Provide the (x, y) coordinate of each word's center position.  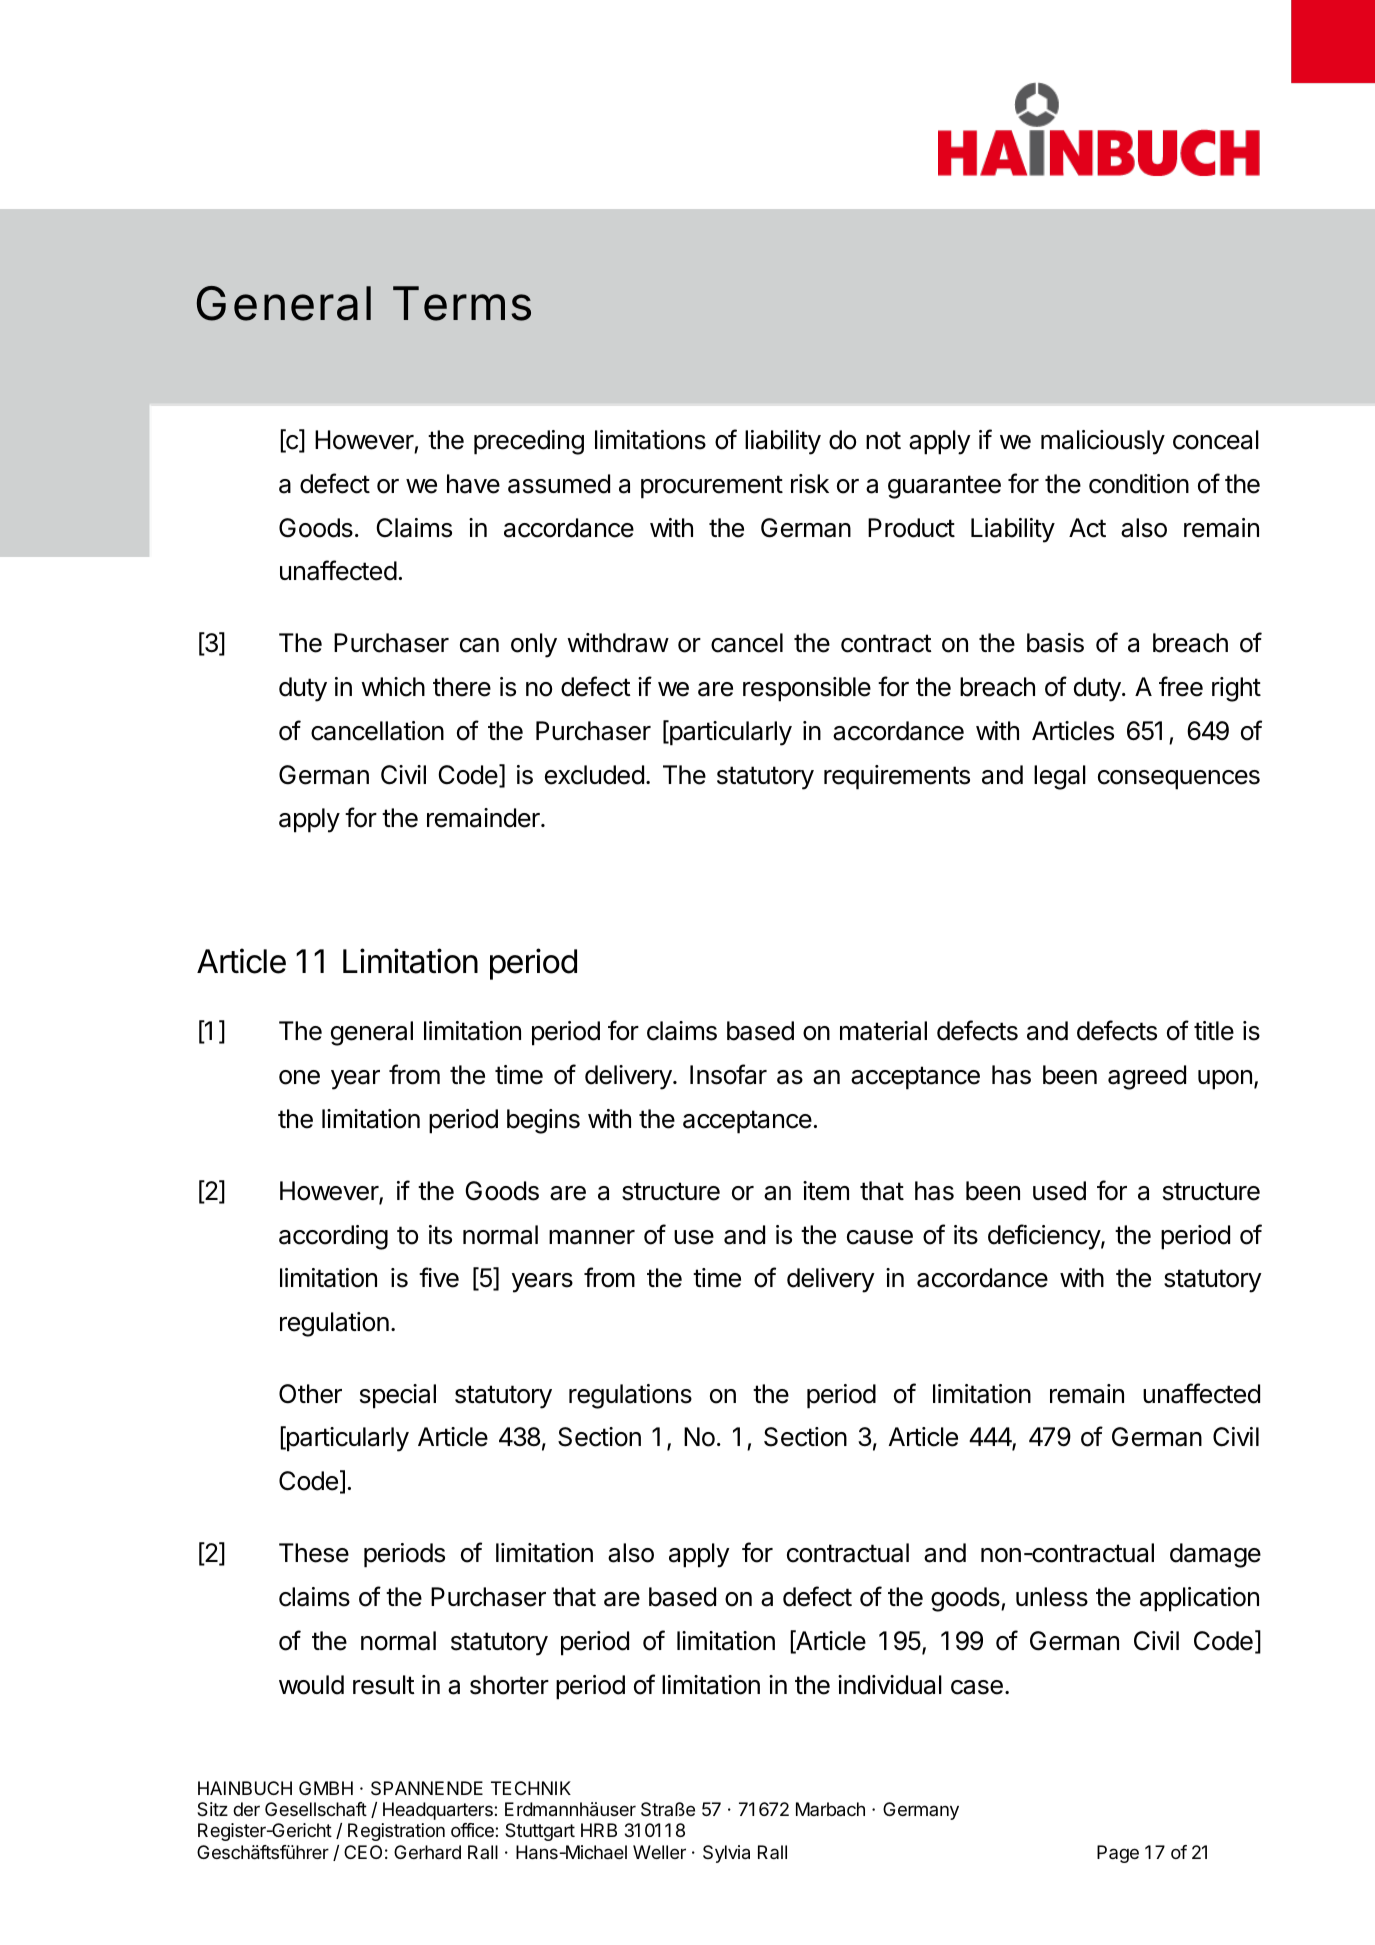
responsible (807, 689)
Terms (462, 303)
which (393, 687)
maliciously (1103, 442)
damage (1215, 1555)
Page (1118, 1854)
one (299, 1077)
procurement (712, 487)
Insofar (728, 1074)
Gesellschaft (316, 1809)
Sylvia (726, 1854)
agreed (1147, 1077)
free (1181, 686)
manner (592, 1237)
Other (310, 1394)
